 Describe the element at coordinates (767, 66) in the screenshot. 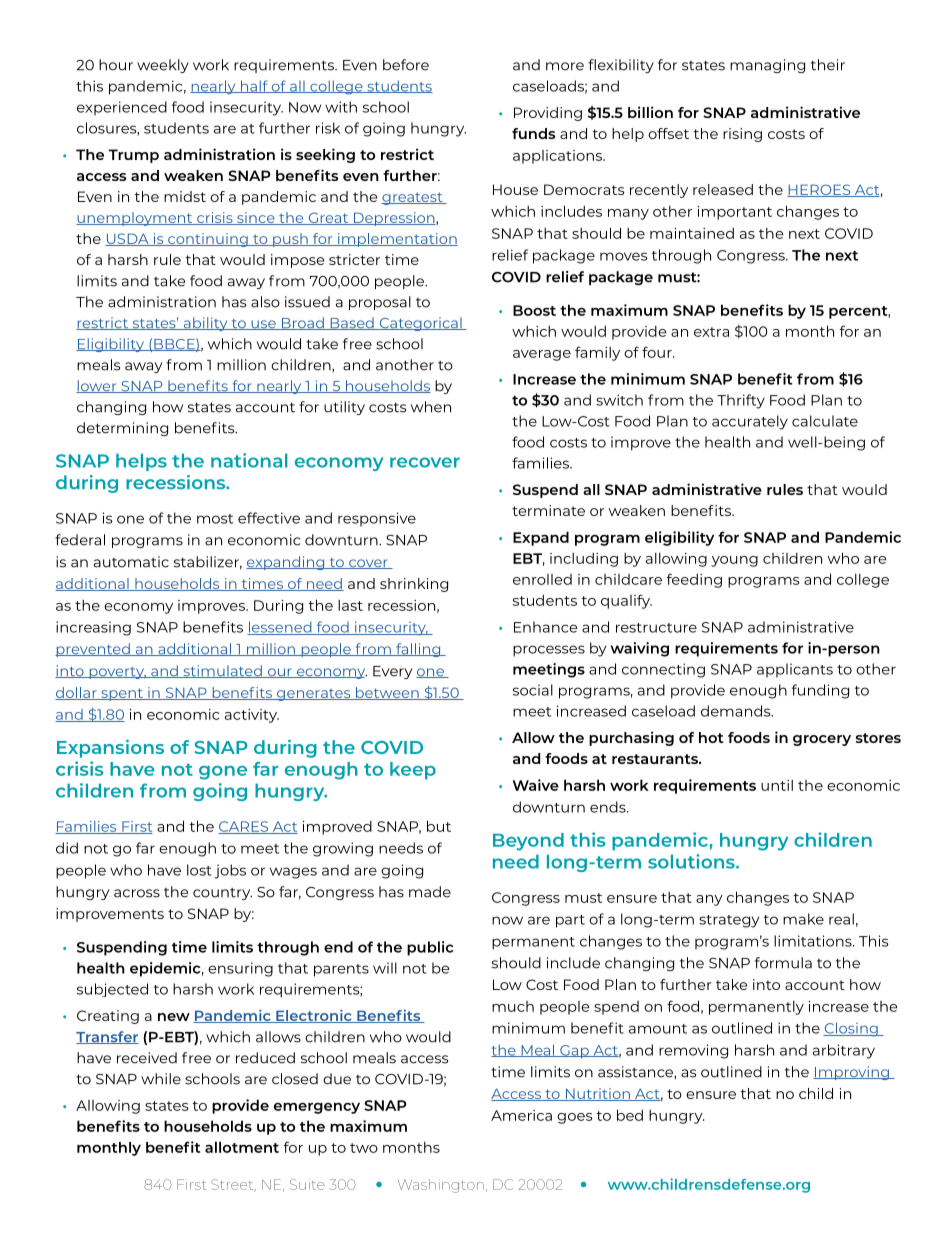

I see `managing` at that location.
